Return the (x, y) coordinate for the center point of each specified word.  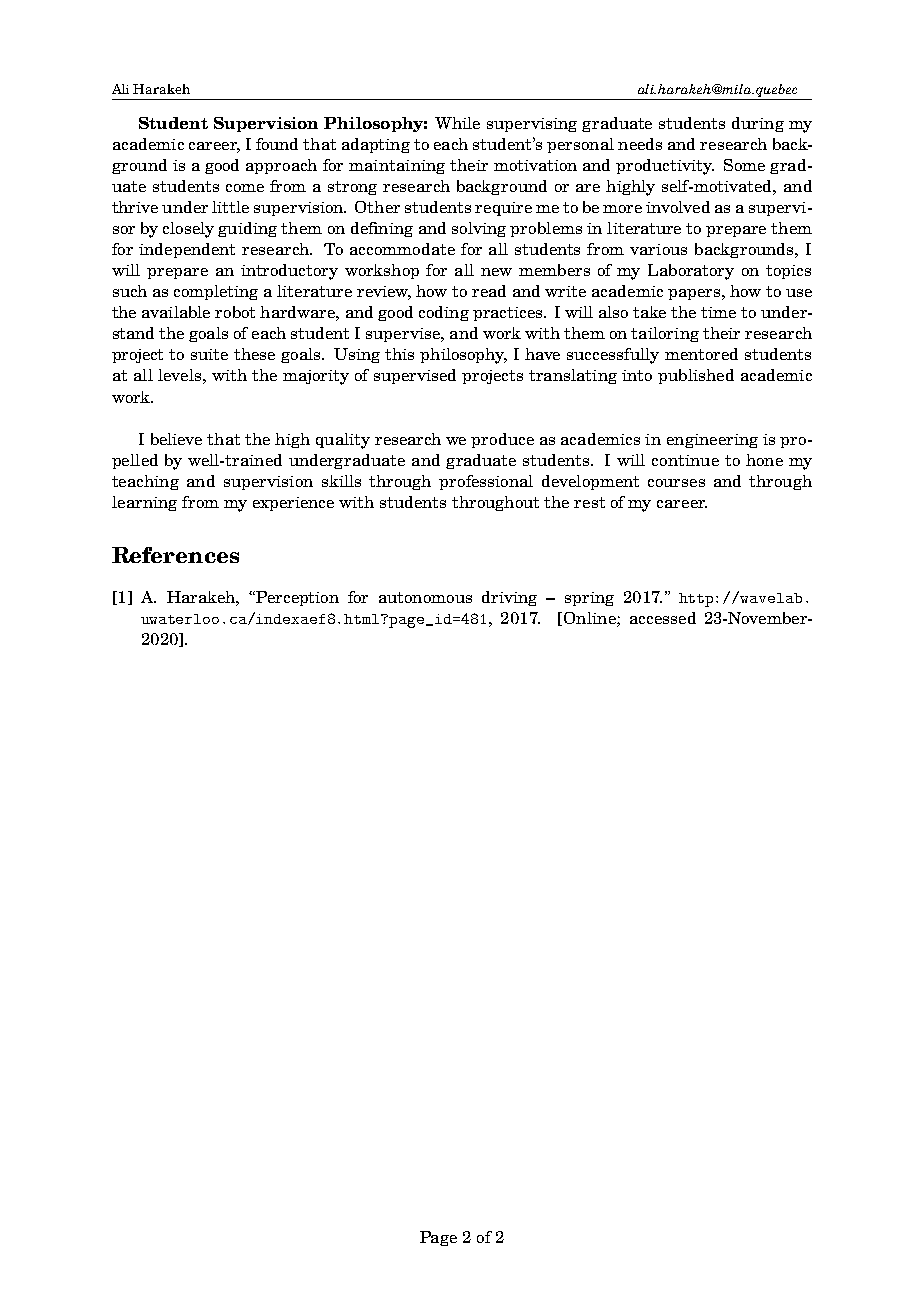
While (457, 123)
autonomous (425, 597)
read (489, 291)
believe (176, 439)
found (277, 144)
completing (216, 292)
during (758, 124)
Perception (296, 598)
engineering (712, 441)
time (718, 312)
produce (502, 440)
